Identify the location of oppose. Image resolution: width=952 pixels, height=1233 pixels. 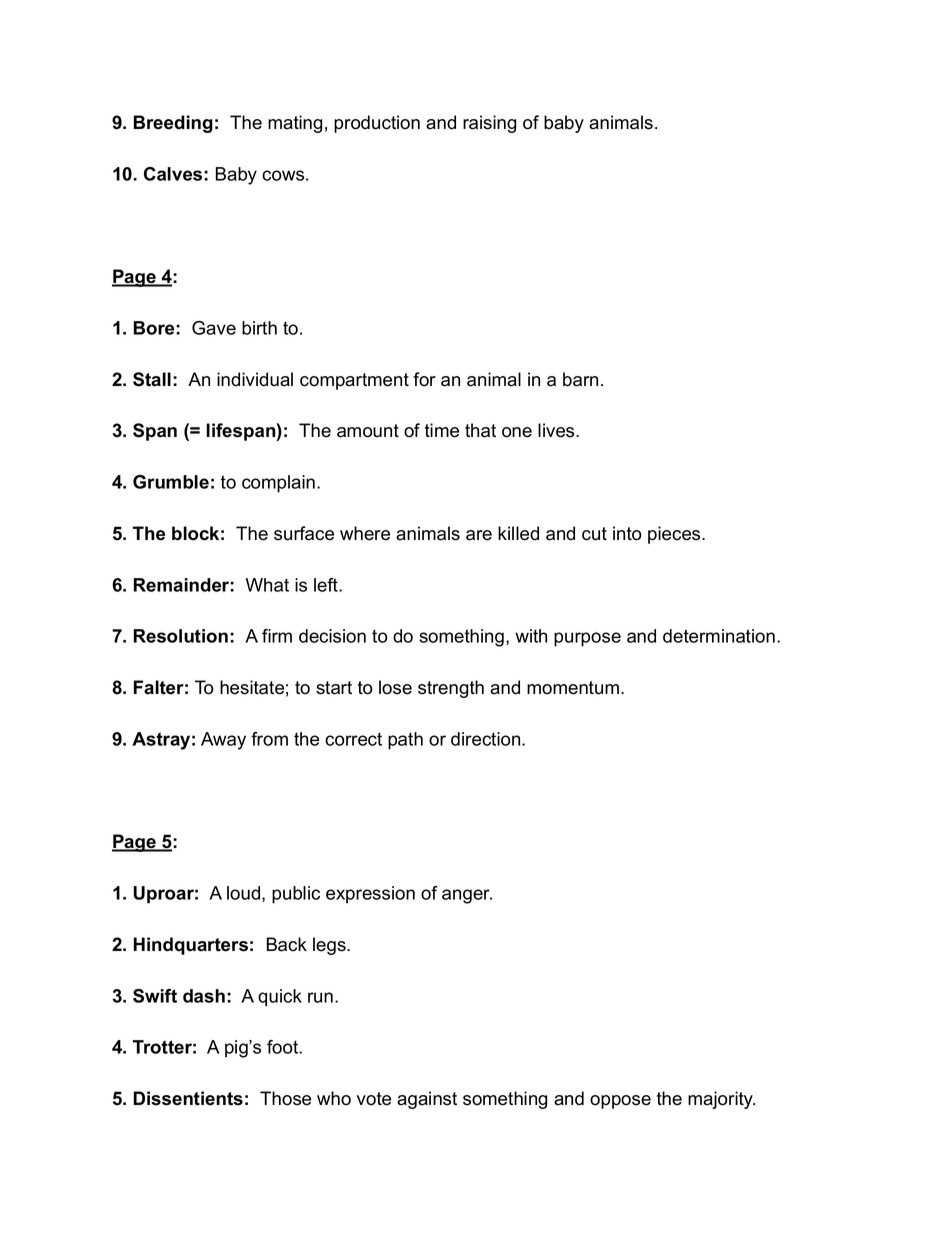
(620, 1102).
